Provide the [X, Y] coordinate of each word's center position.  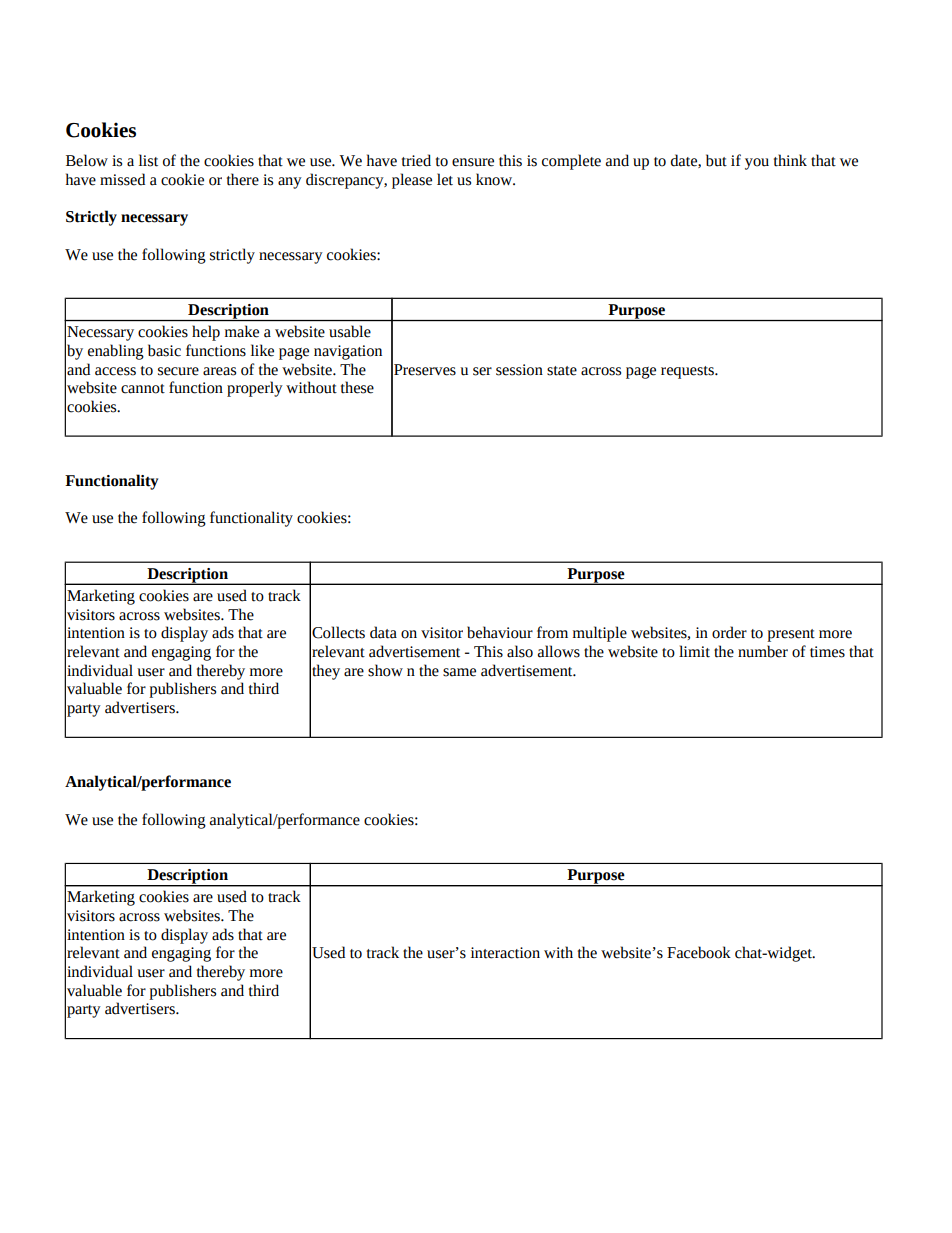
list [148, 160]
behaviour [500, 632]
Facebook [699, 952]
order [729, 632]
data [383, 632]
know [495, 179]
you [757, 164]
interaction [505, 953]
